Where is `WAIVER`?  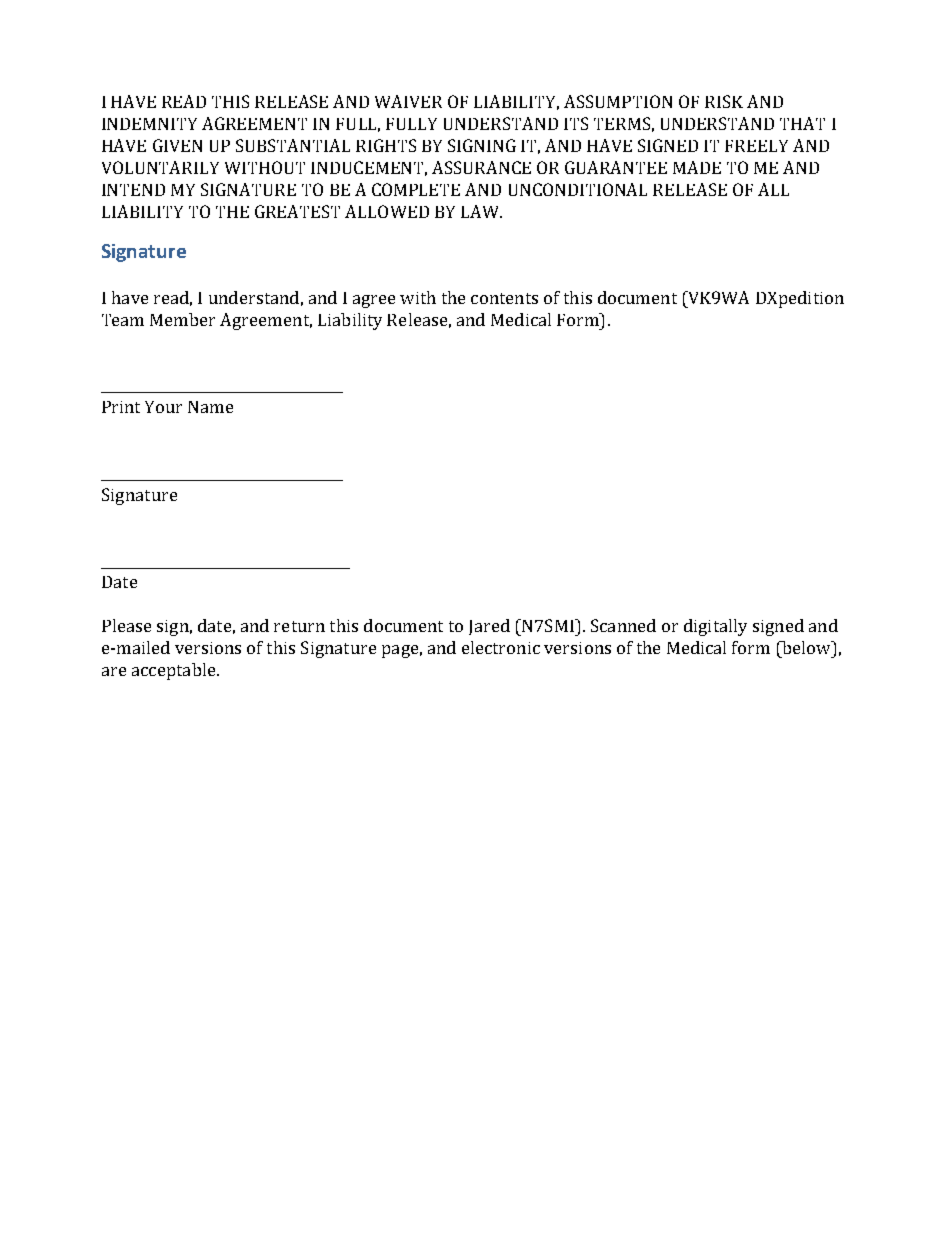
WAIVER is located at coordinates (408, 101).
